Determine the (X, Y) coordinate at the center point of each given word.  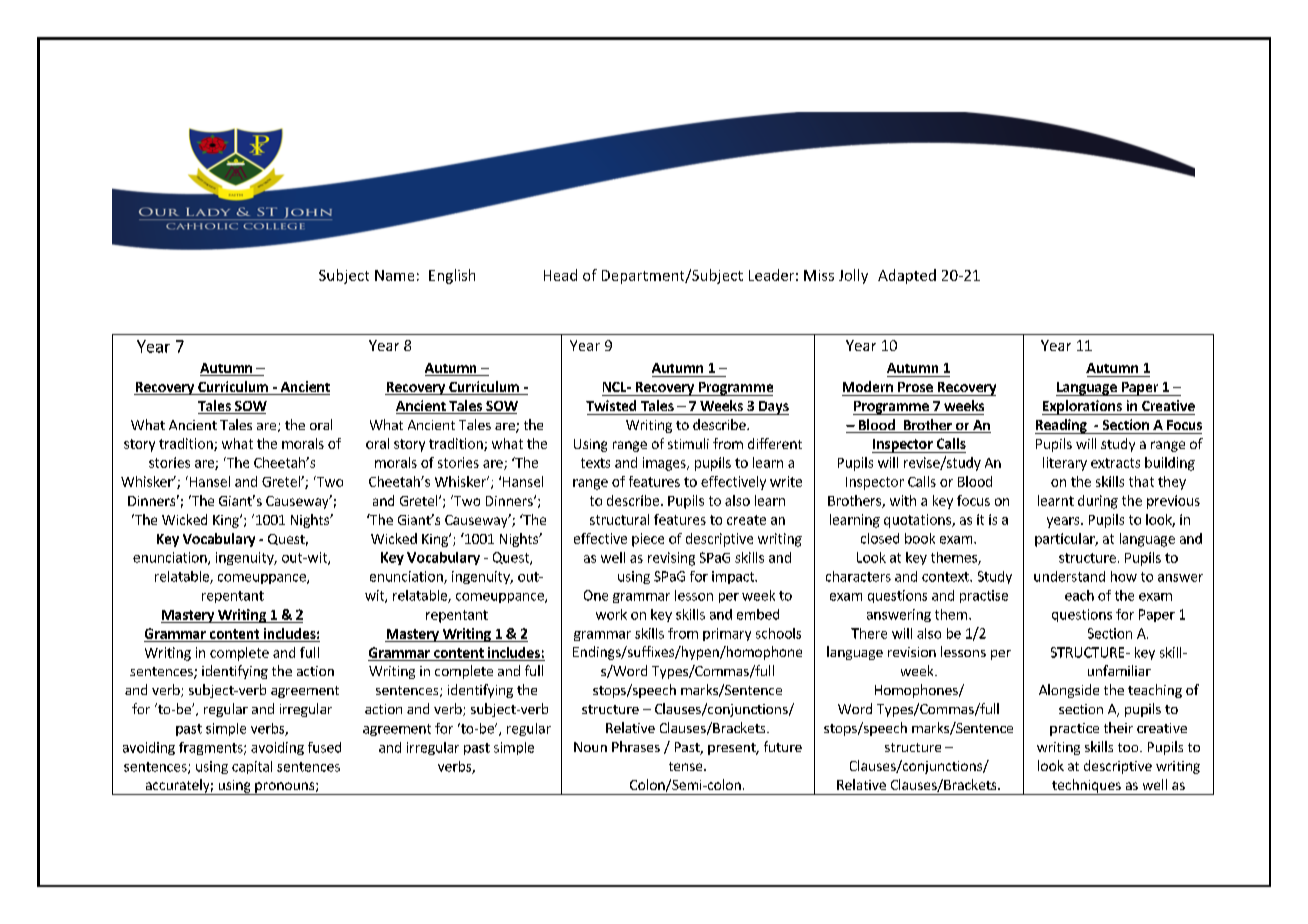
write (786, 481)
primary (727, 634)
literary (1065, 464)
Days (773, 408)
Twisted (611, 405)
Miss (819, 275)
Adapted (907, 276)
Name (394, 275)
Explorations (1083, 407)
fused (324, 747)
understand (1069, 576)
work (611, 614)
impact (734, 577)
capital (252, 767)
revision (912, 652)
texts (595, 463)
